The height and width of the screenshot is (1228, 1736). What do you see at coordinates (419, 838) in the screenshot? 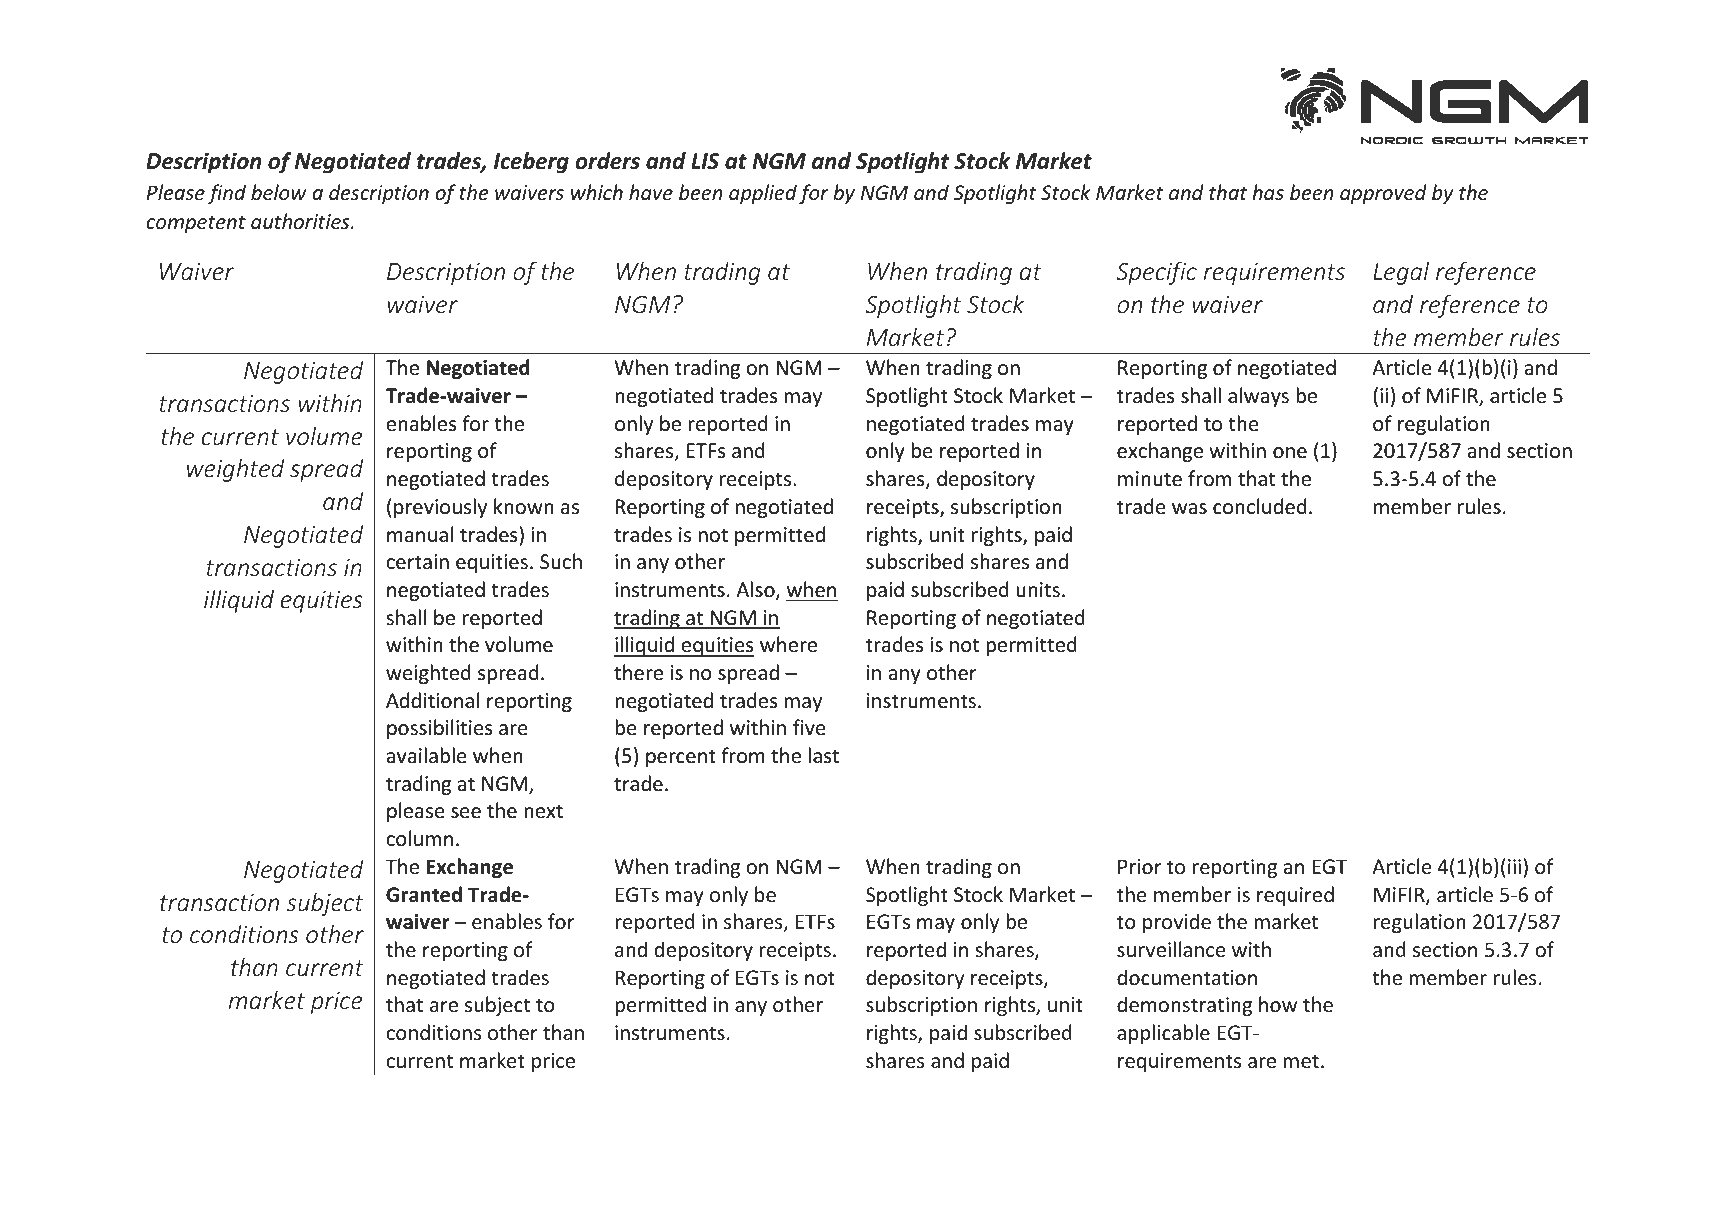
I see `column` at bounding box center [419, 838].
